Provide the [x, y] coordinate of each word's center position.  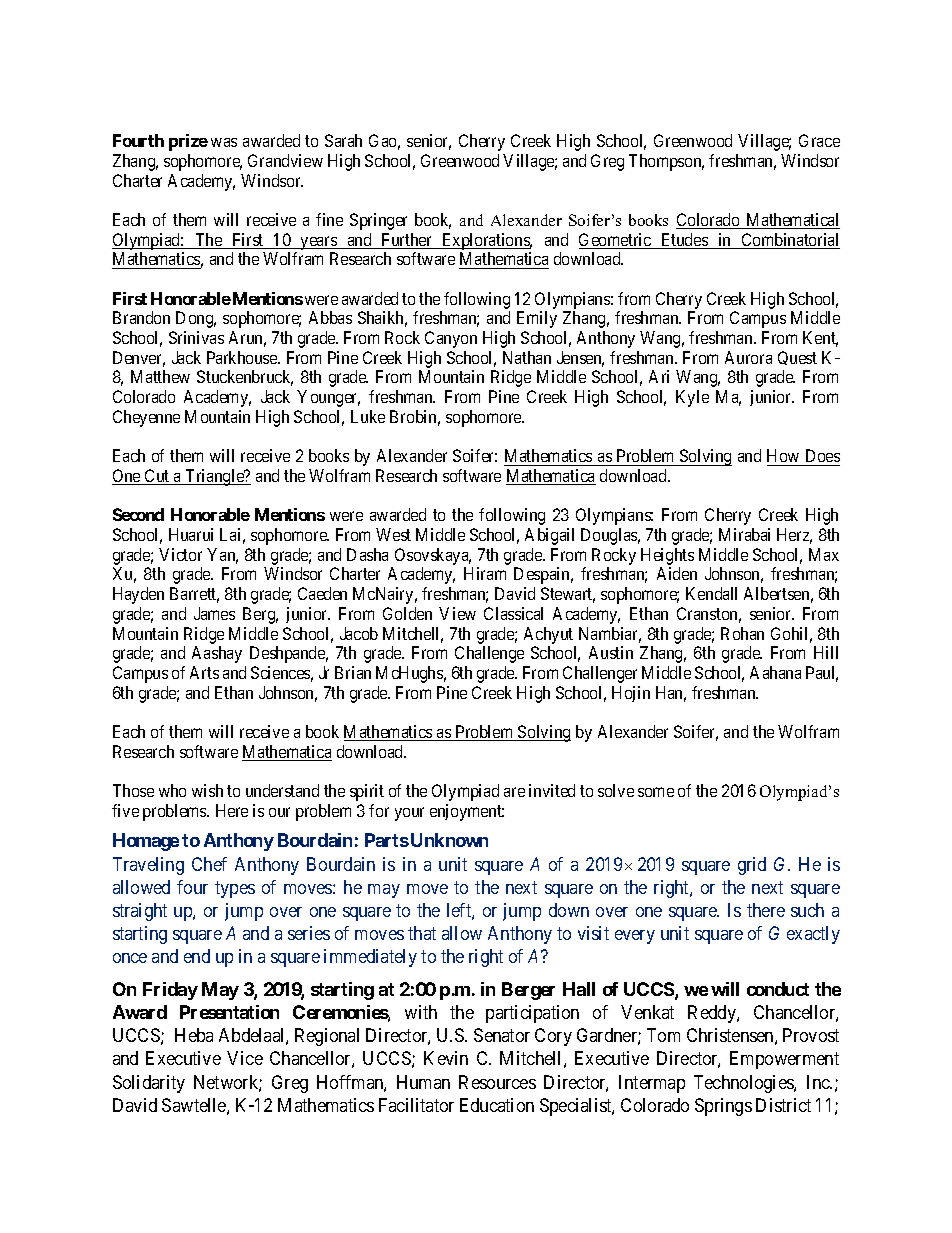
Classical [513, 613]
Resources [497, 1082]
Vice [245, 1058]
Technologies [744, 1084]
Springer [378, 221]
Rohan [742, 633]
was [224, 142]
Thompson [666, 162]
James [214, 613]
